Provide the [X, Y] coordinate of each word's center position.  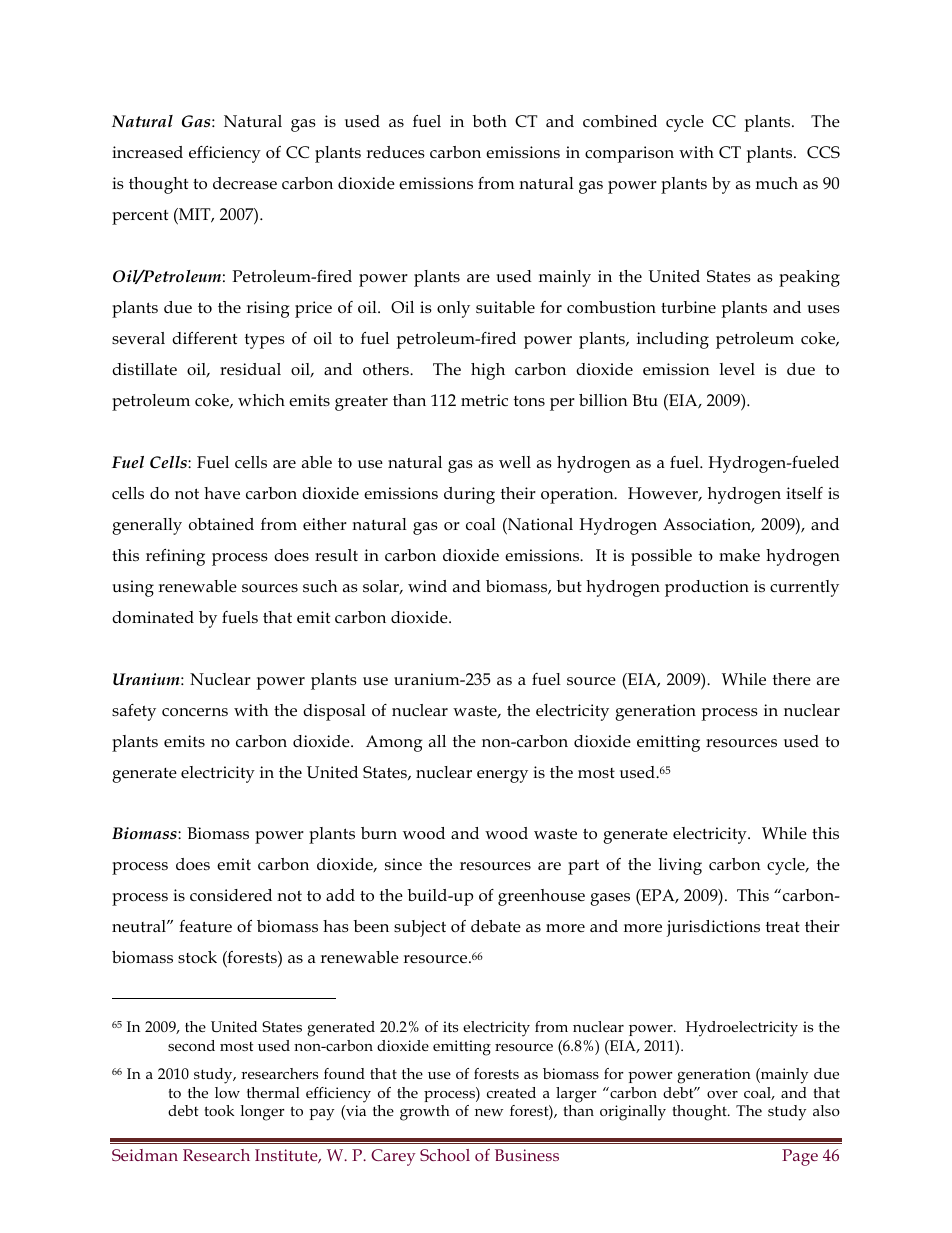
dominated [153, 617]
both [489, 121]
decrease [245, 183]
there [792, 679]
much [777, 183]
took [219, 1110]
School [445, 1155]
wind [427, 586]
